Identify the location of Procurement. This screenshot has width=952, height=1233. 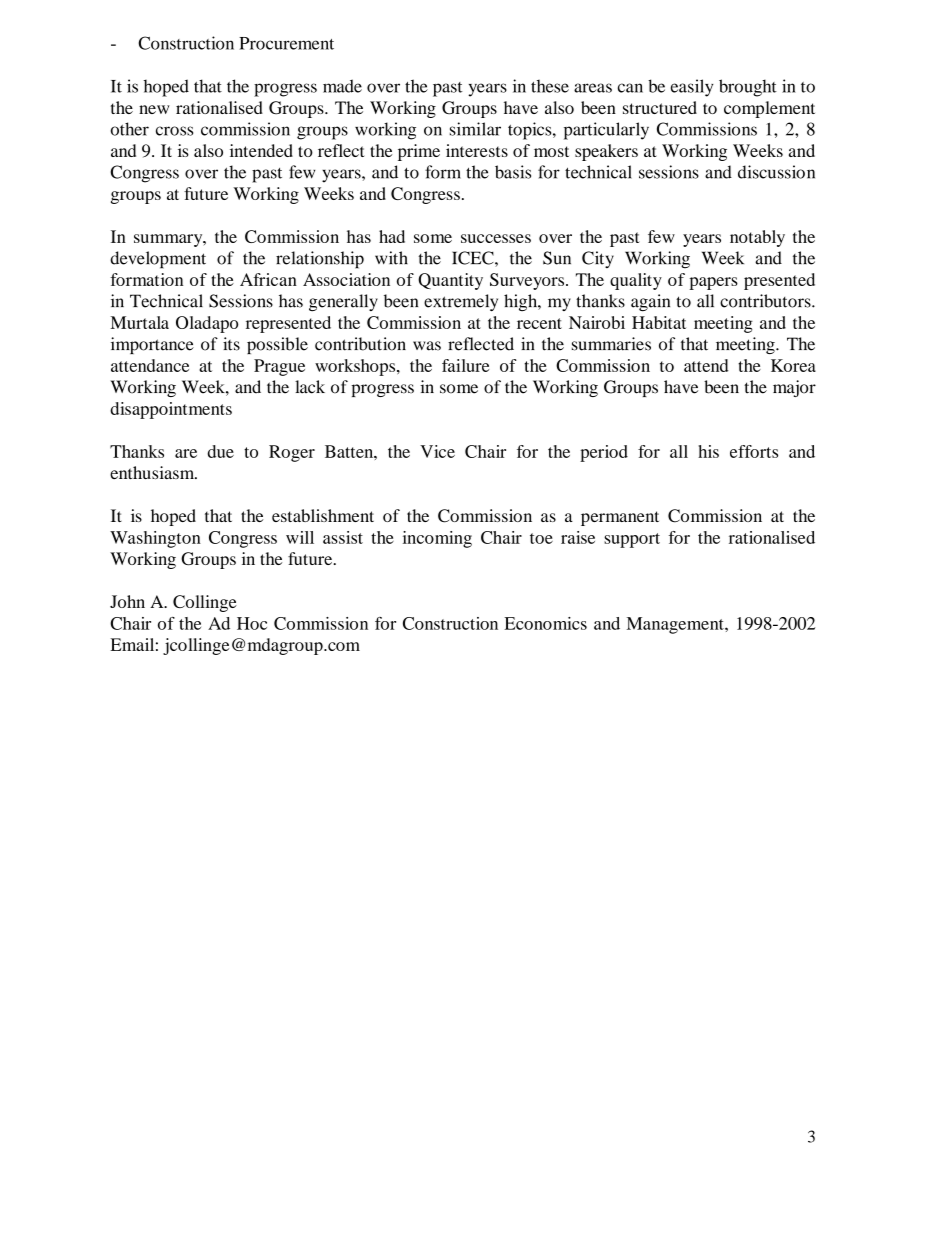
(286, 43).
